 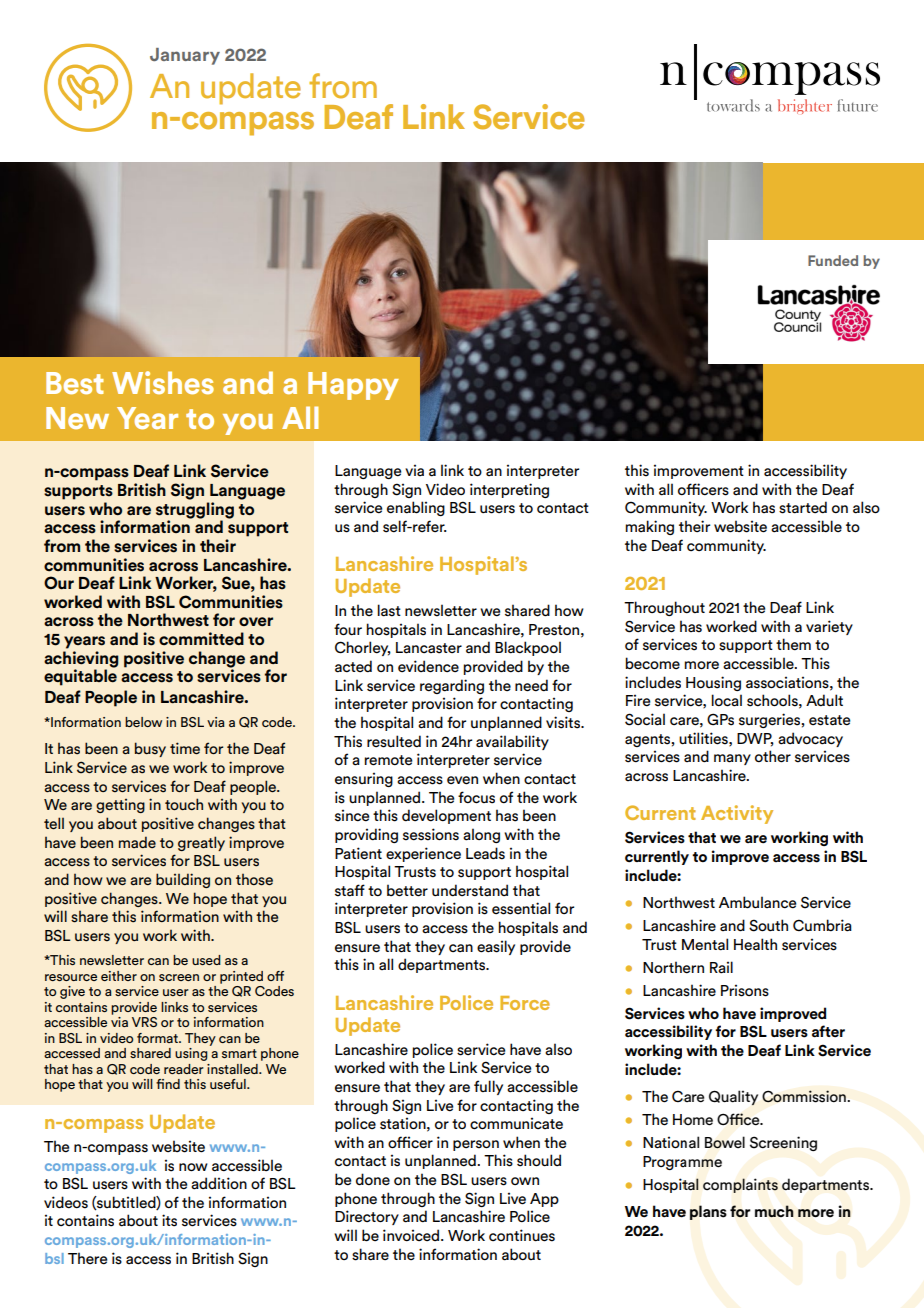 I want to click on even, so click(x=462, y=780).
